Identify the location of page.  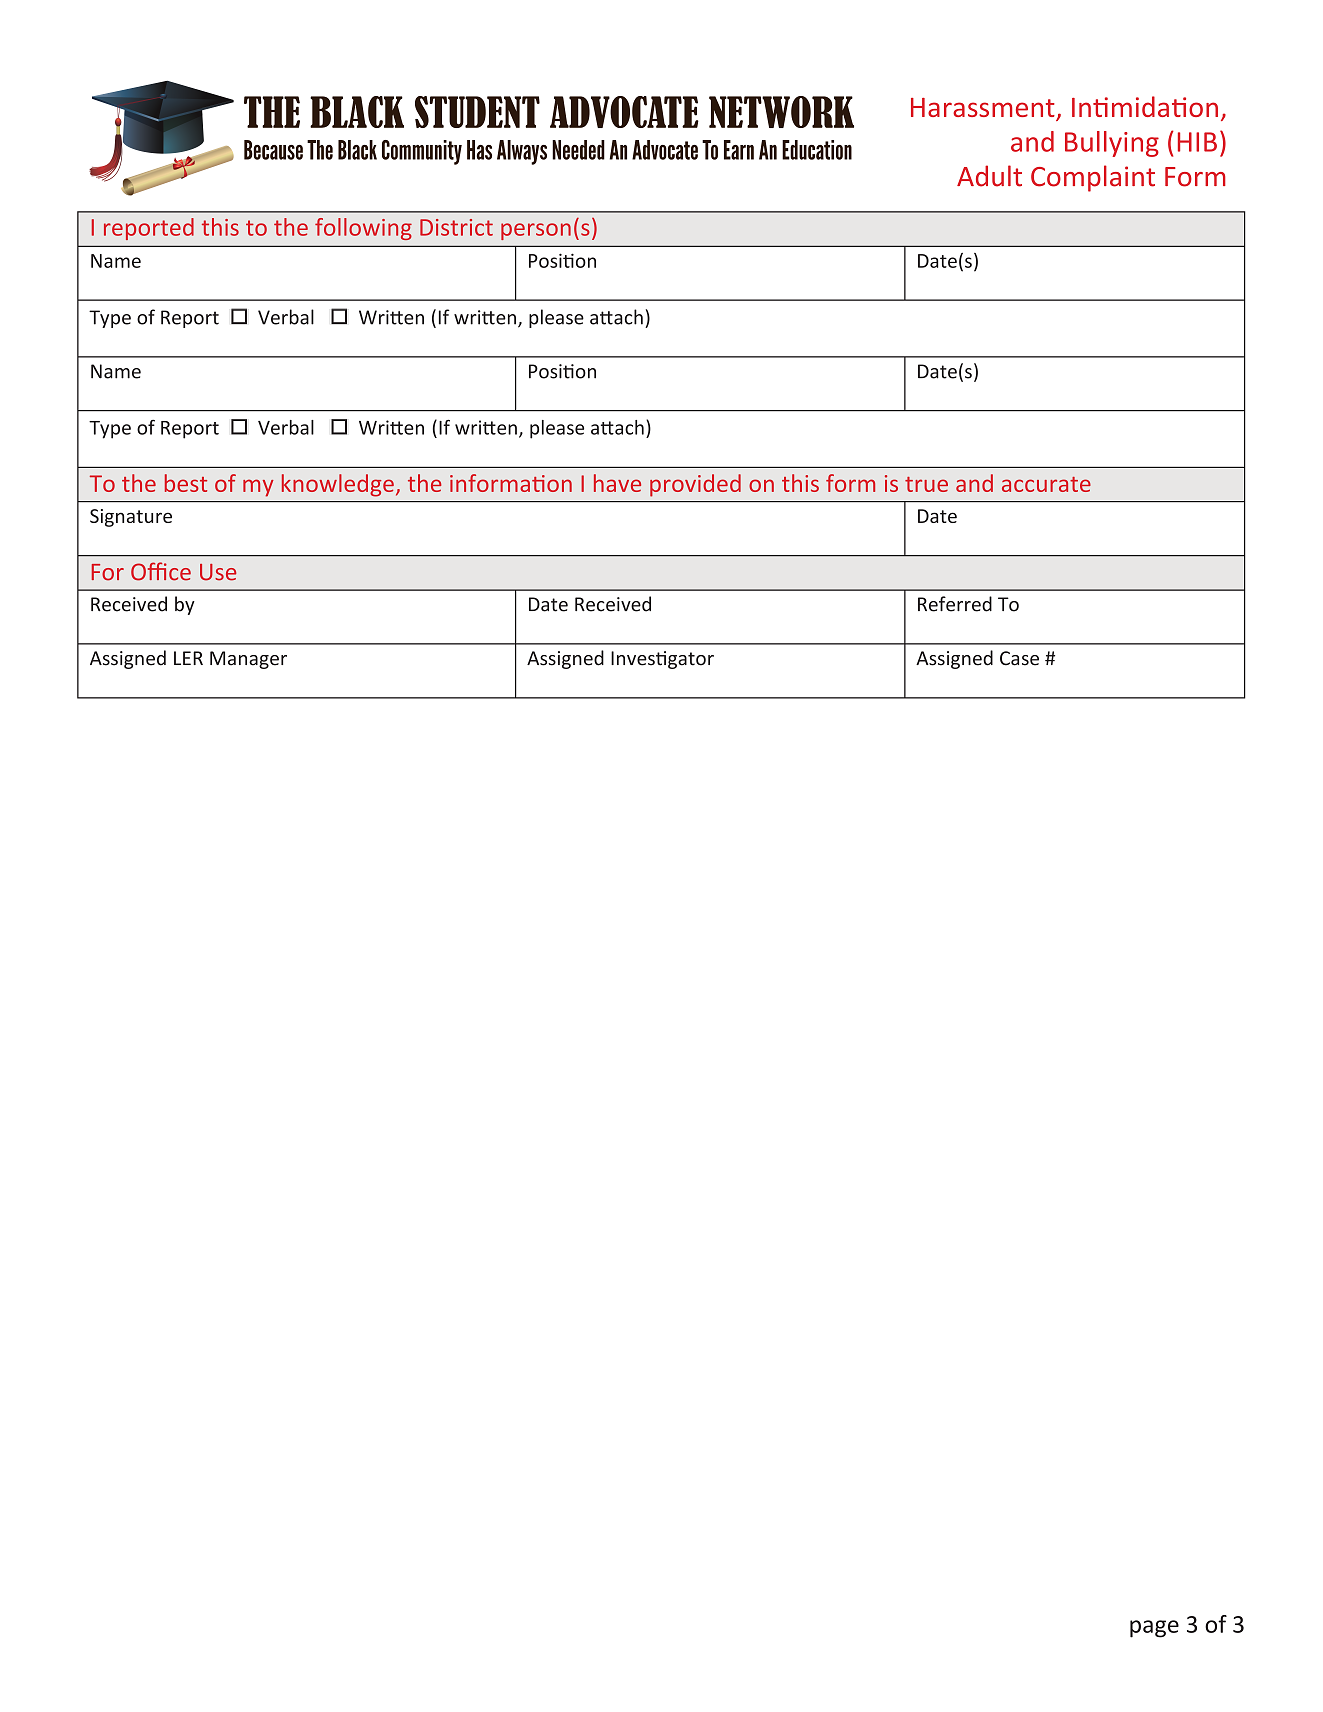
(1154, 1629).
